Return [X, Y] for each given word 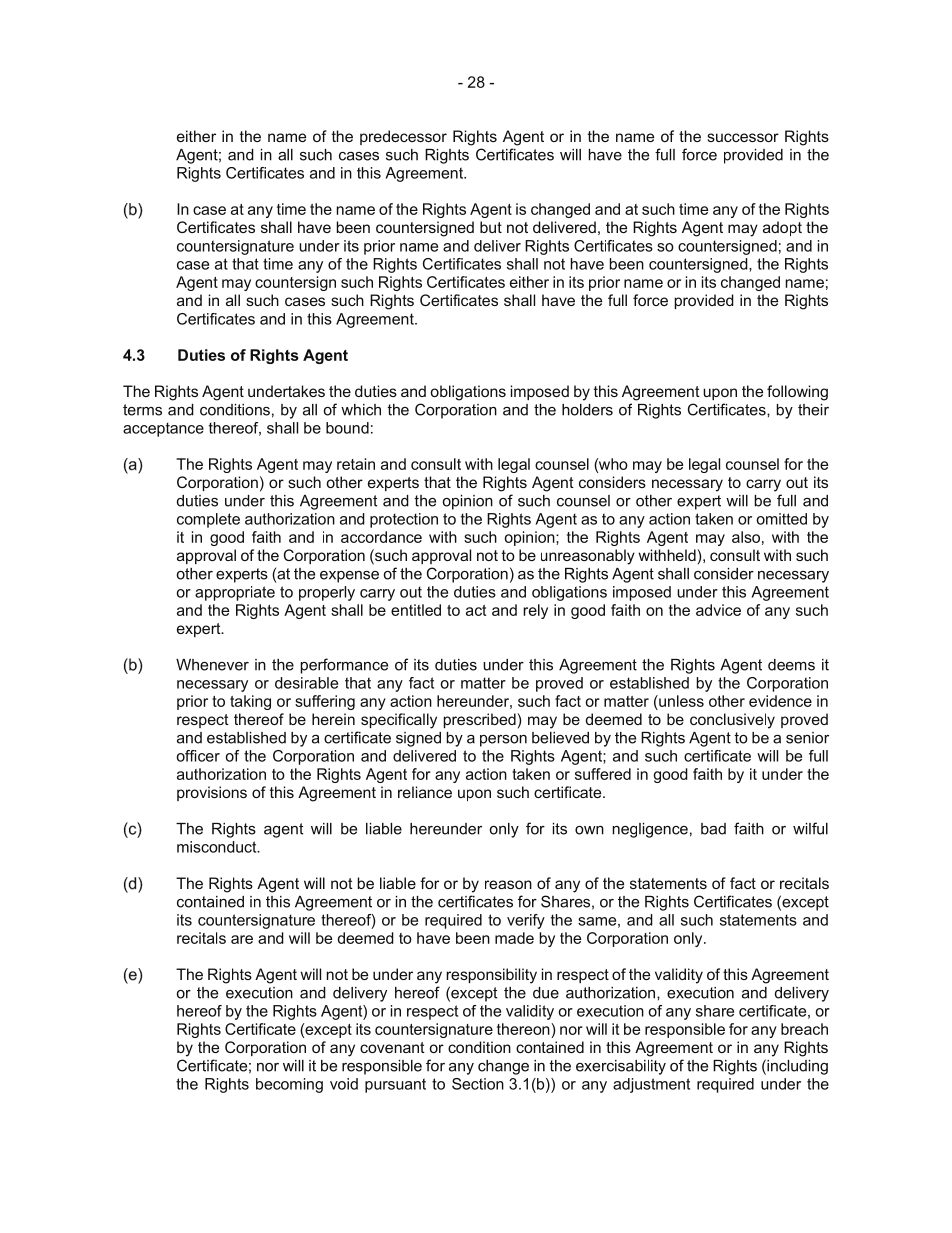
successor [743, 137]
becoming [289, 1085]
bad [713, 829]
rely [535, 611]
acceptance [163, 429]
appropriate [235, 593]
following [797, 393]
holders [587, 410]
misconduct [218, 847]
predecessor [403, 137]
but [491, 227]
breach [804, 1029]
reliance [425, 792]
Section [478, 1084]
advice [718, 610]
